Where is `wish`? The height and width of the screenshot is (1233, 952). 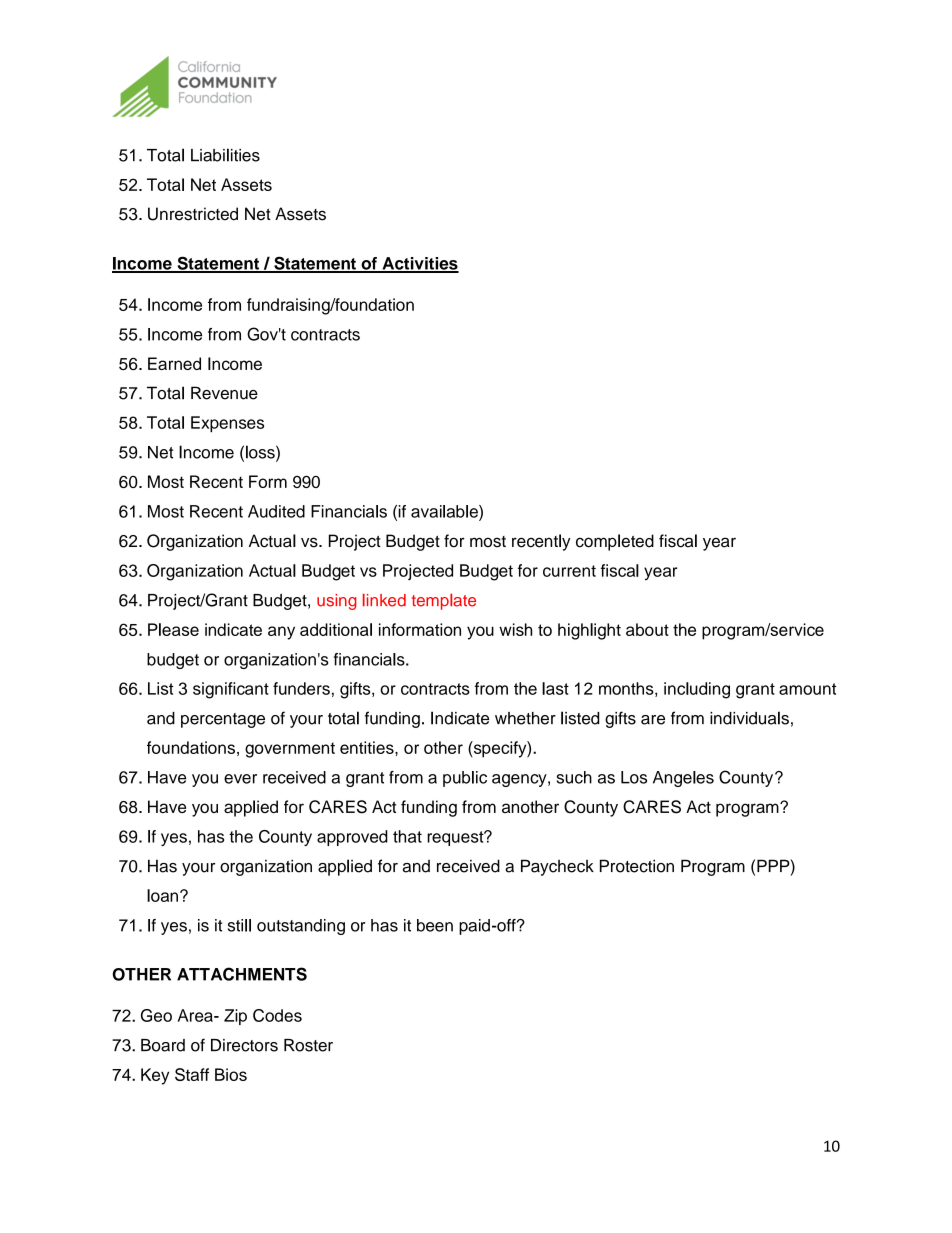
wish is located at coordinates (515, 629).
